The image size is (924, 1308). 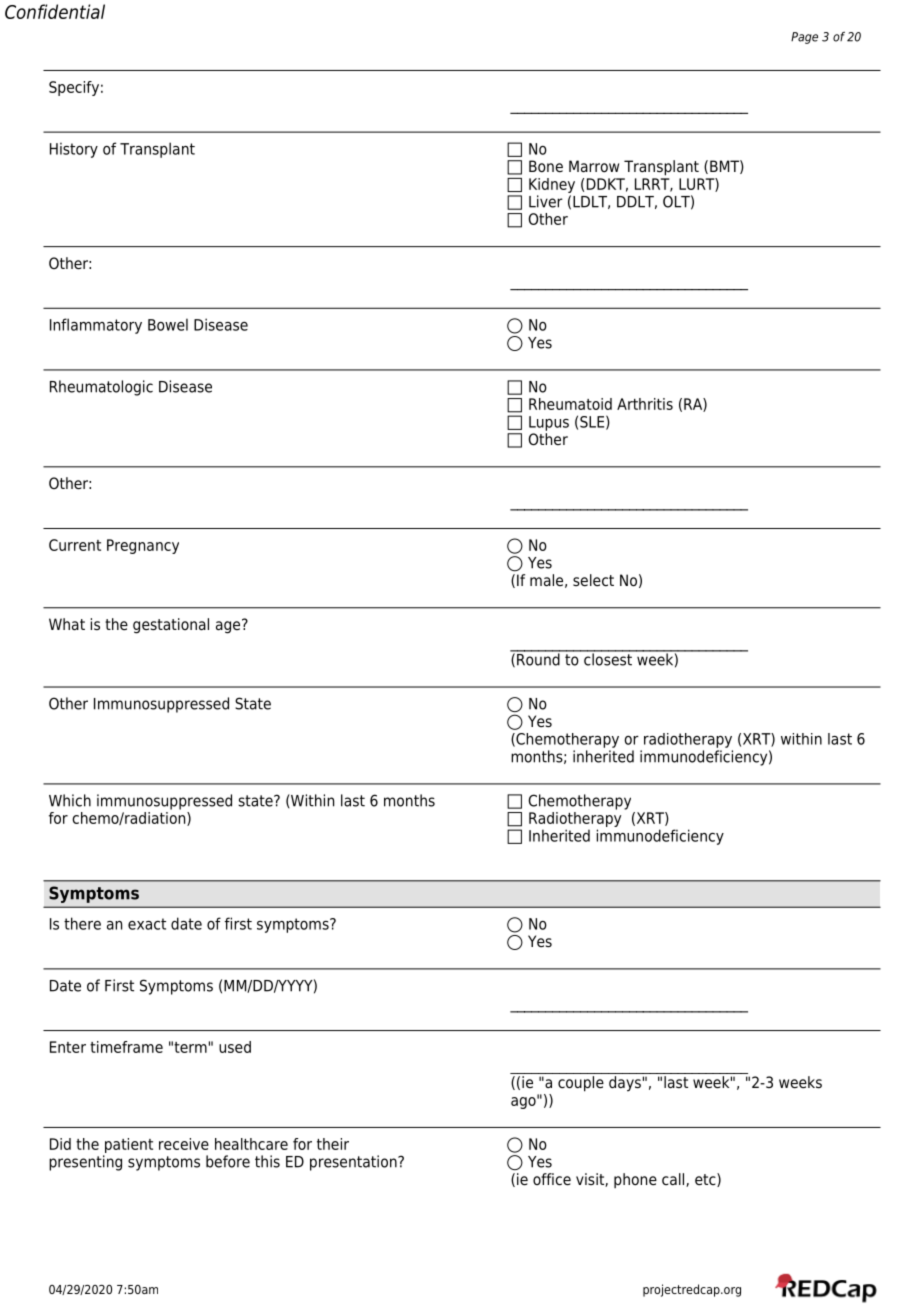 I want to click on Arthritis, so click(x=645, y=404).
